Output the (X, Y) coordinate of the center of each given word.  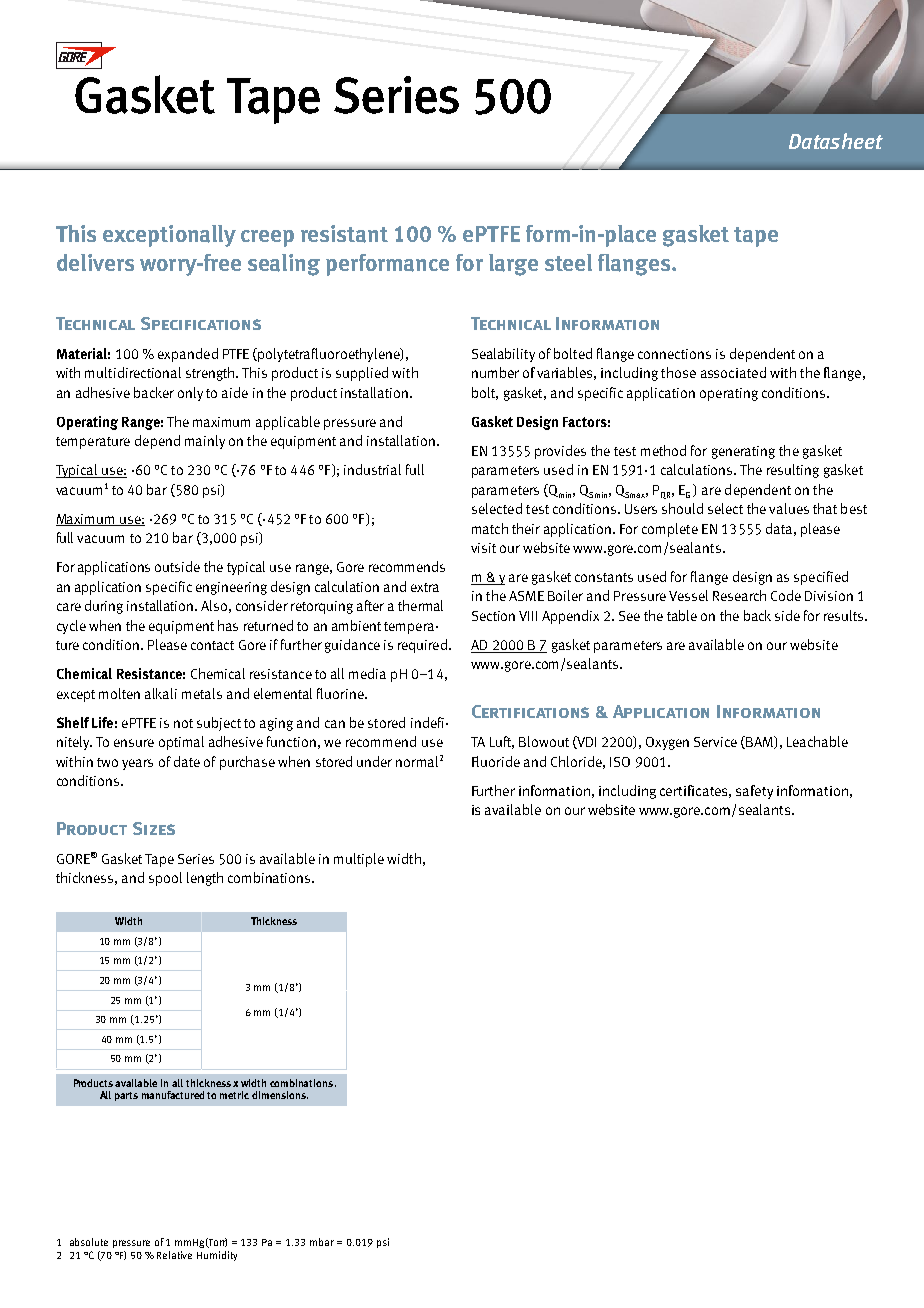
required (422, 646)
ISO (620, 762)
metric (234, 1095)
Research (739, 595)
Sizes (154, 828)
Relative (174, 1255)
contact (212, 645)
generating (743, 452)
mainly (205, 442)
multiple (359, 860)
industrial (372, 469)
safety (754, 792)
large (513, 265)
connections (674, 354)
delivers (95, 262)
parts (126, 1096)
